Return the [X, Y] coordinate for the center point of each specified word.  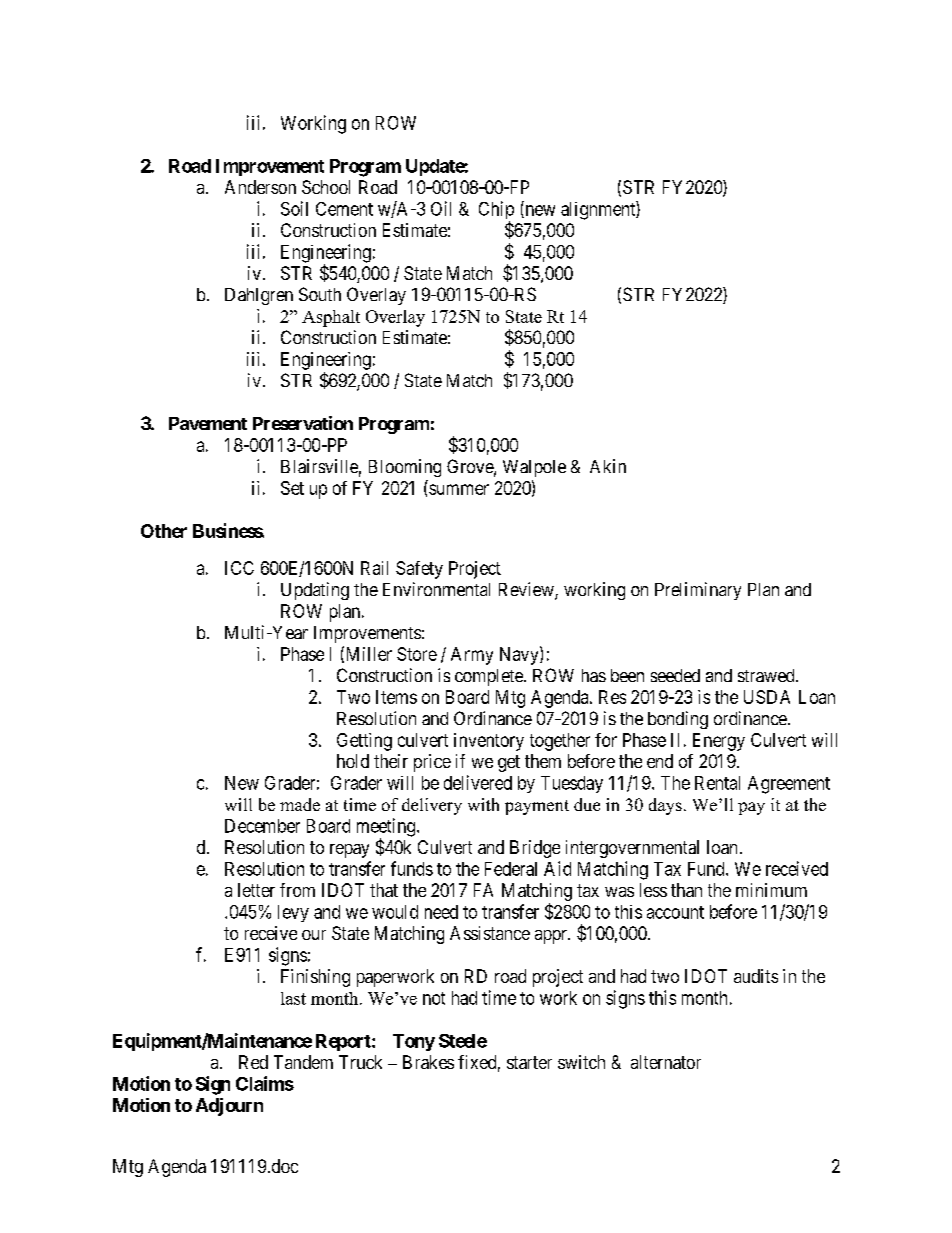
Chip [496, 211]
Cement [344, 209]
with [483, 804]
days [665, 806]
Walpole [534, 468]
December [262, 826]
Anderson [260, 187]
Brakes [428, 1062]
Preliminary [698, 591]
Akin [608, 466]
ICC [239, 568]
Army [472, 656]
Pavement [208, 423]
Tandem [303, 1062]
